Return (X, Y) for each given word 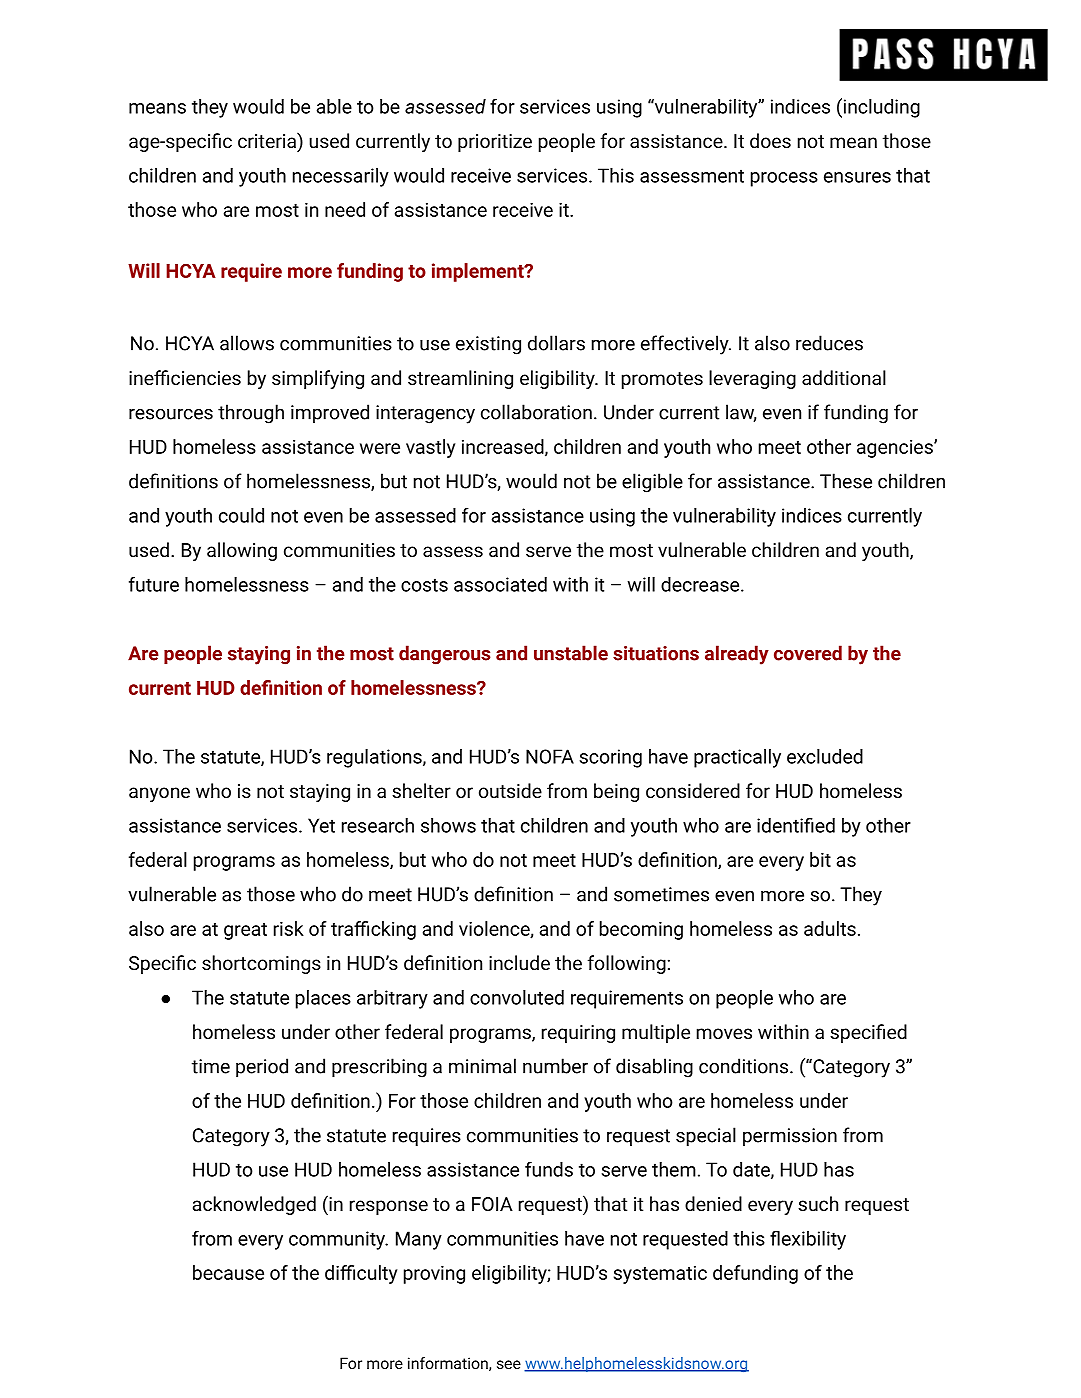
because (228, 1272)
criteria (268, 140)
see (509, 1364)
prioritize (495, 143)
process (784, 179)
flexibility (808, 1240)
